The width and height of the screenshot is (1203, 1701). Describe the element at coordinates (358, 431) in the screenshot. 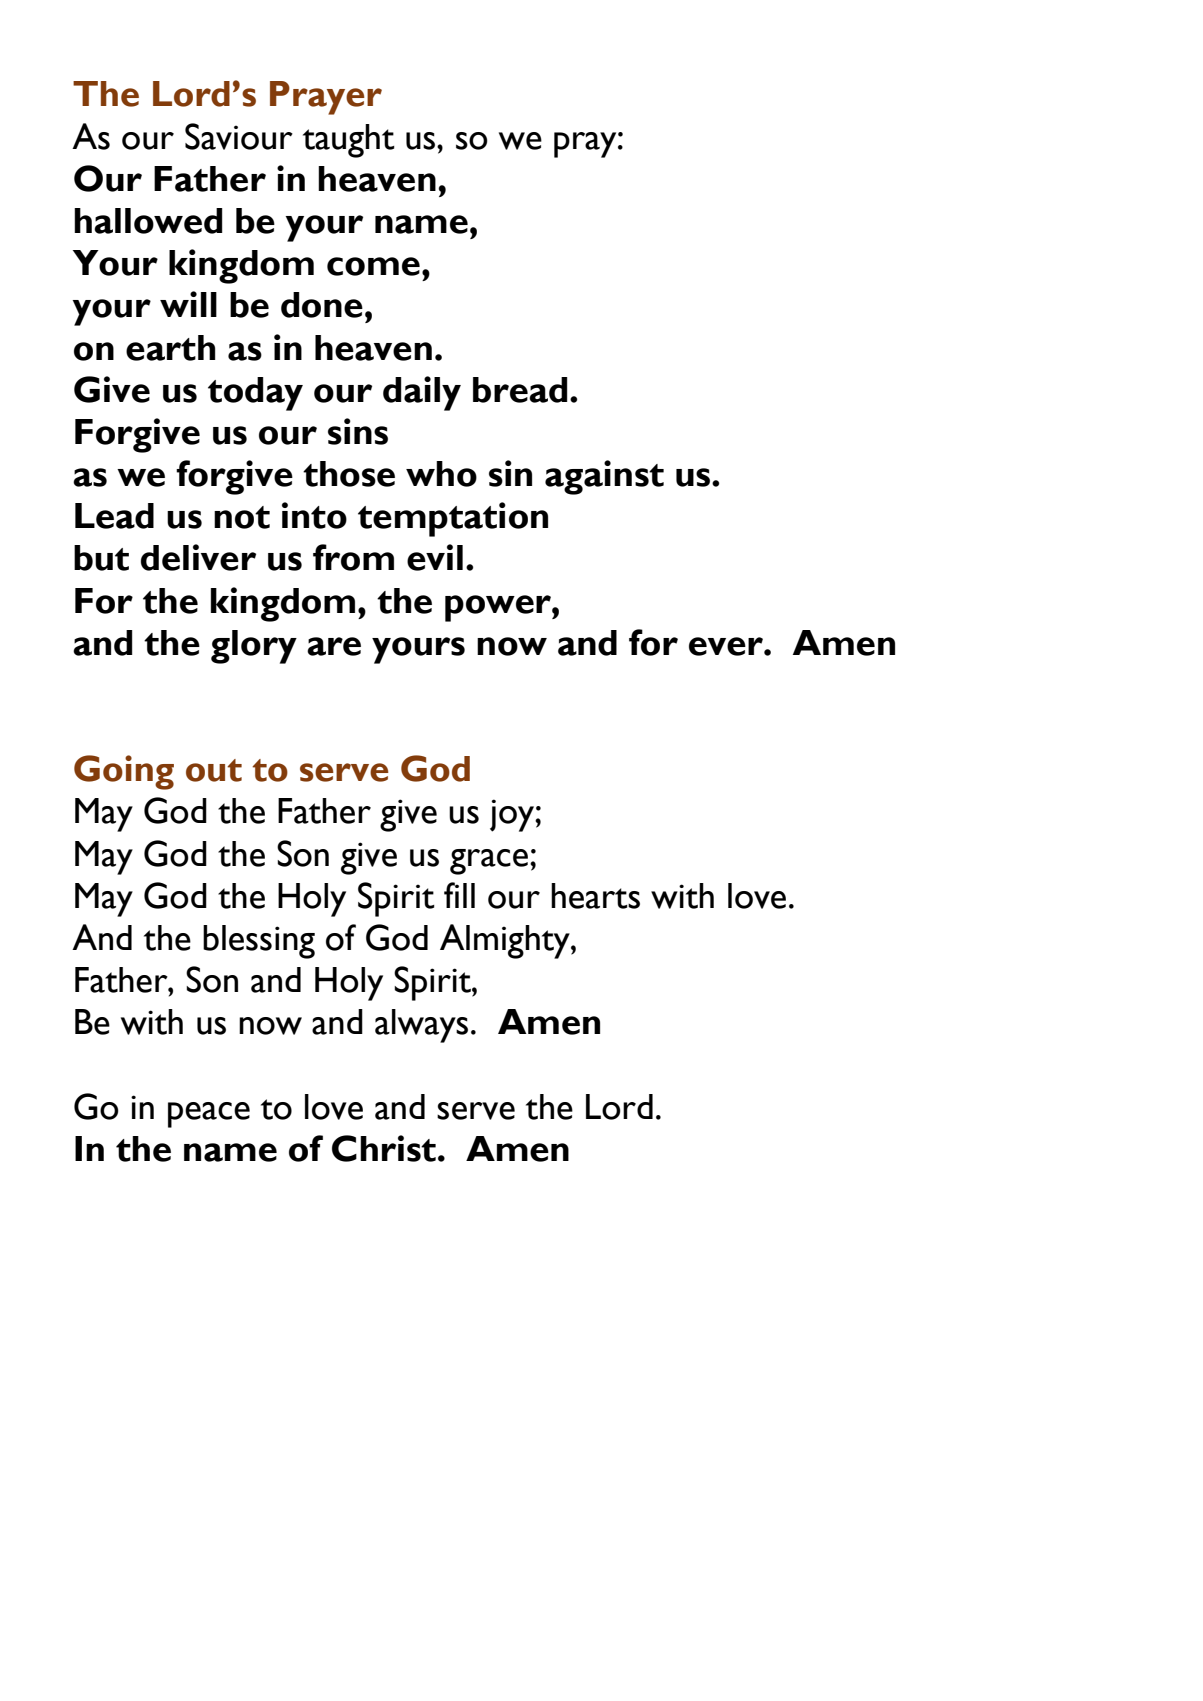

I see `sins` at that location.
